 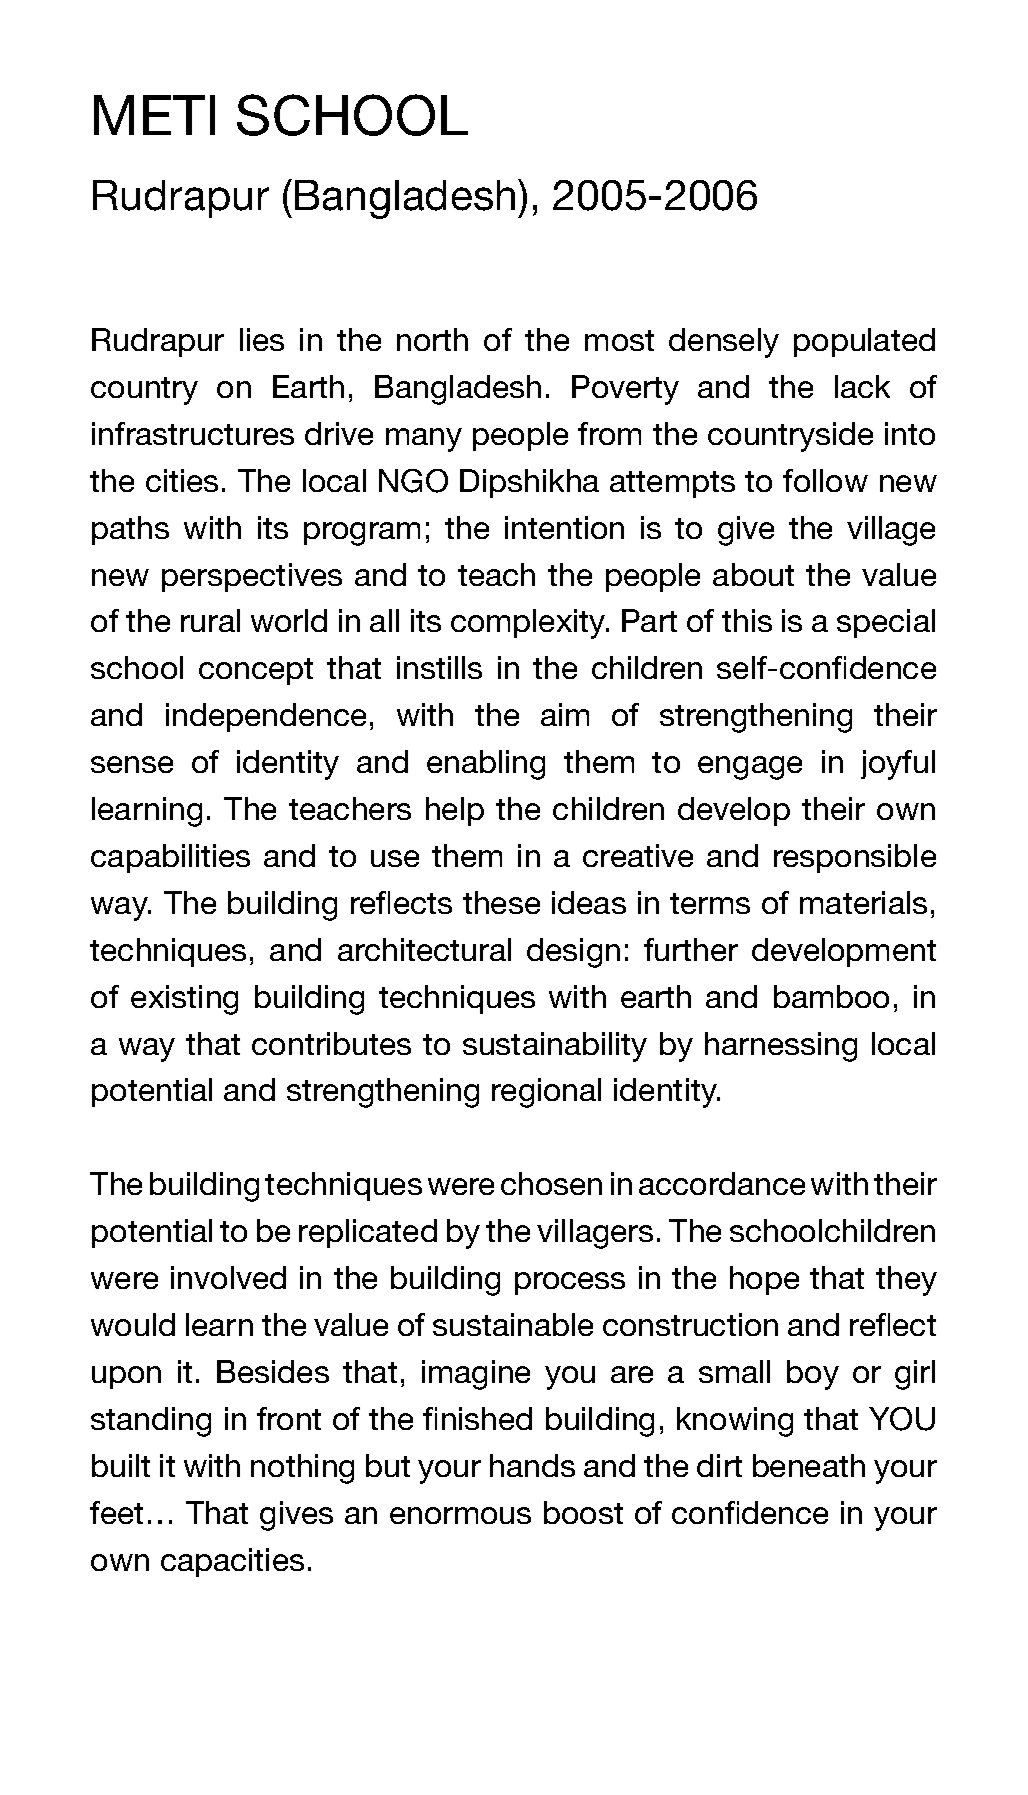 What do you see at coordinates (266, 717) in the screenshot?
I see `independence` at bounding box center [266, 717].
